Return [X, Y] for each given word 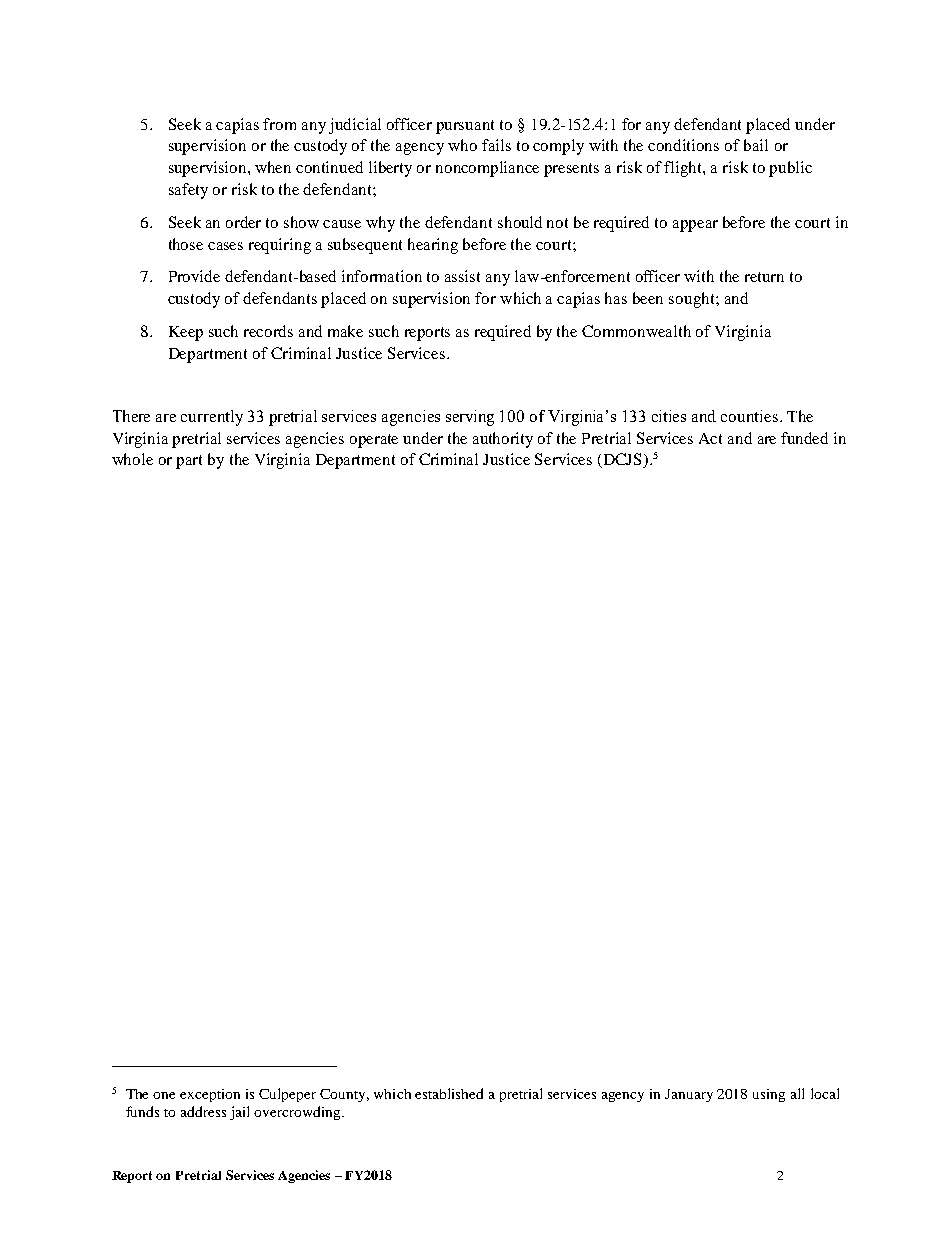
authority [503, 440]
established [449, 1093]
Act [710, 438]
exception [210, 1095]
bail [756, 145]
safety [188, 191]
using [769, 1095]
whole [132, 459]
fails [496, 145]
